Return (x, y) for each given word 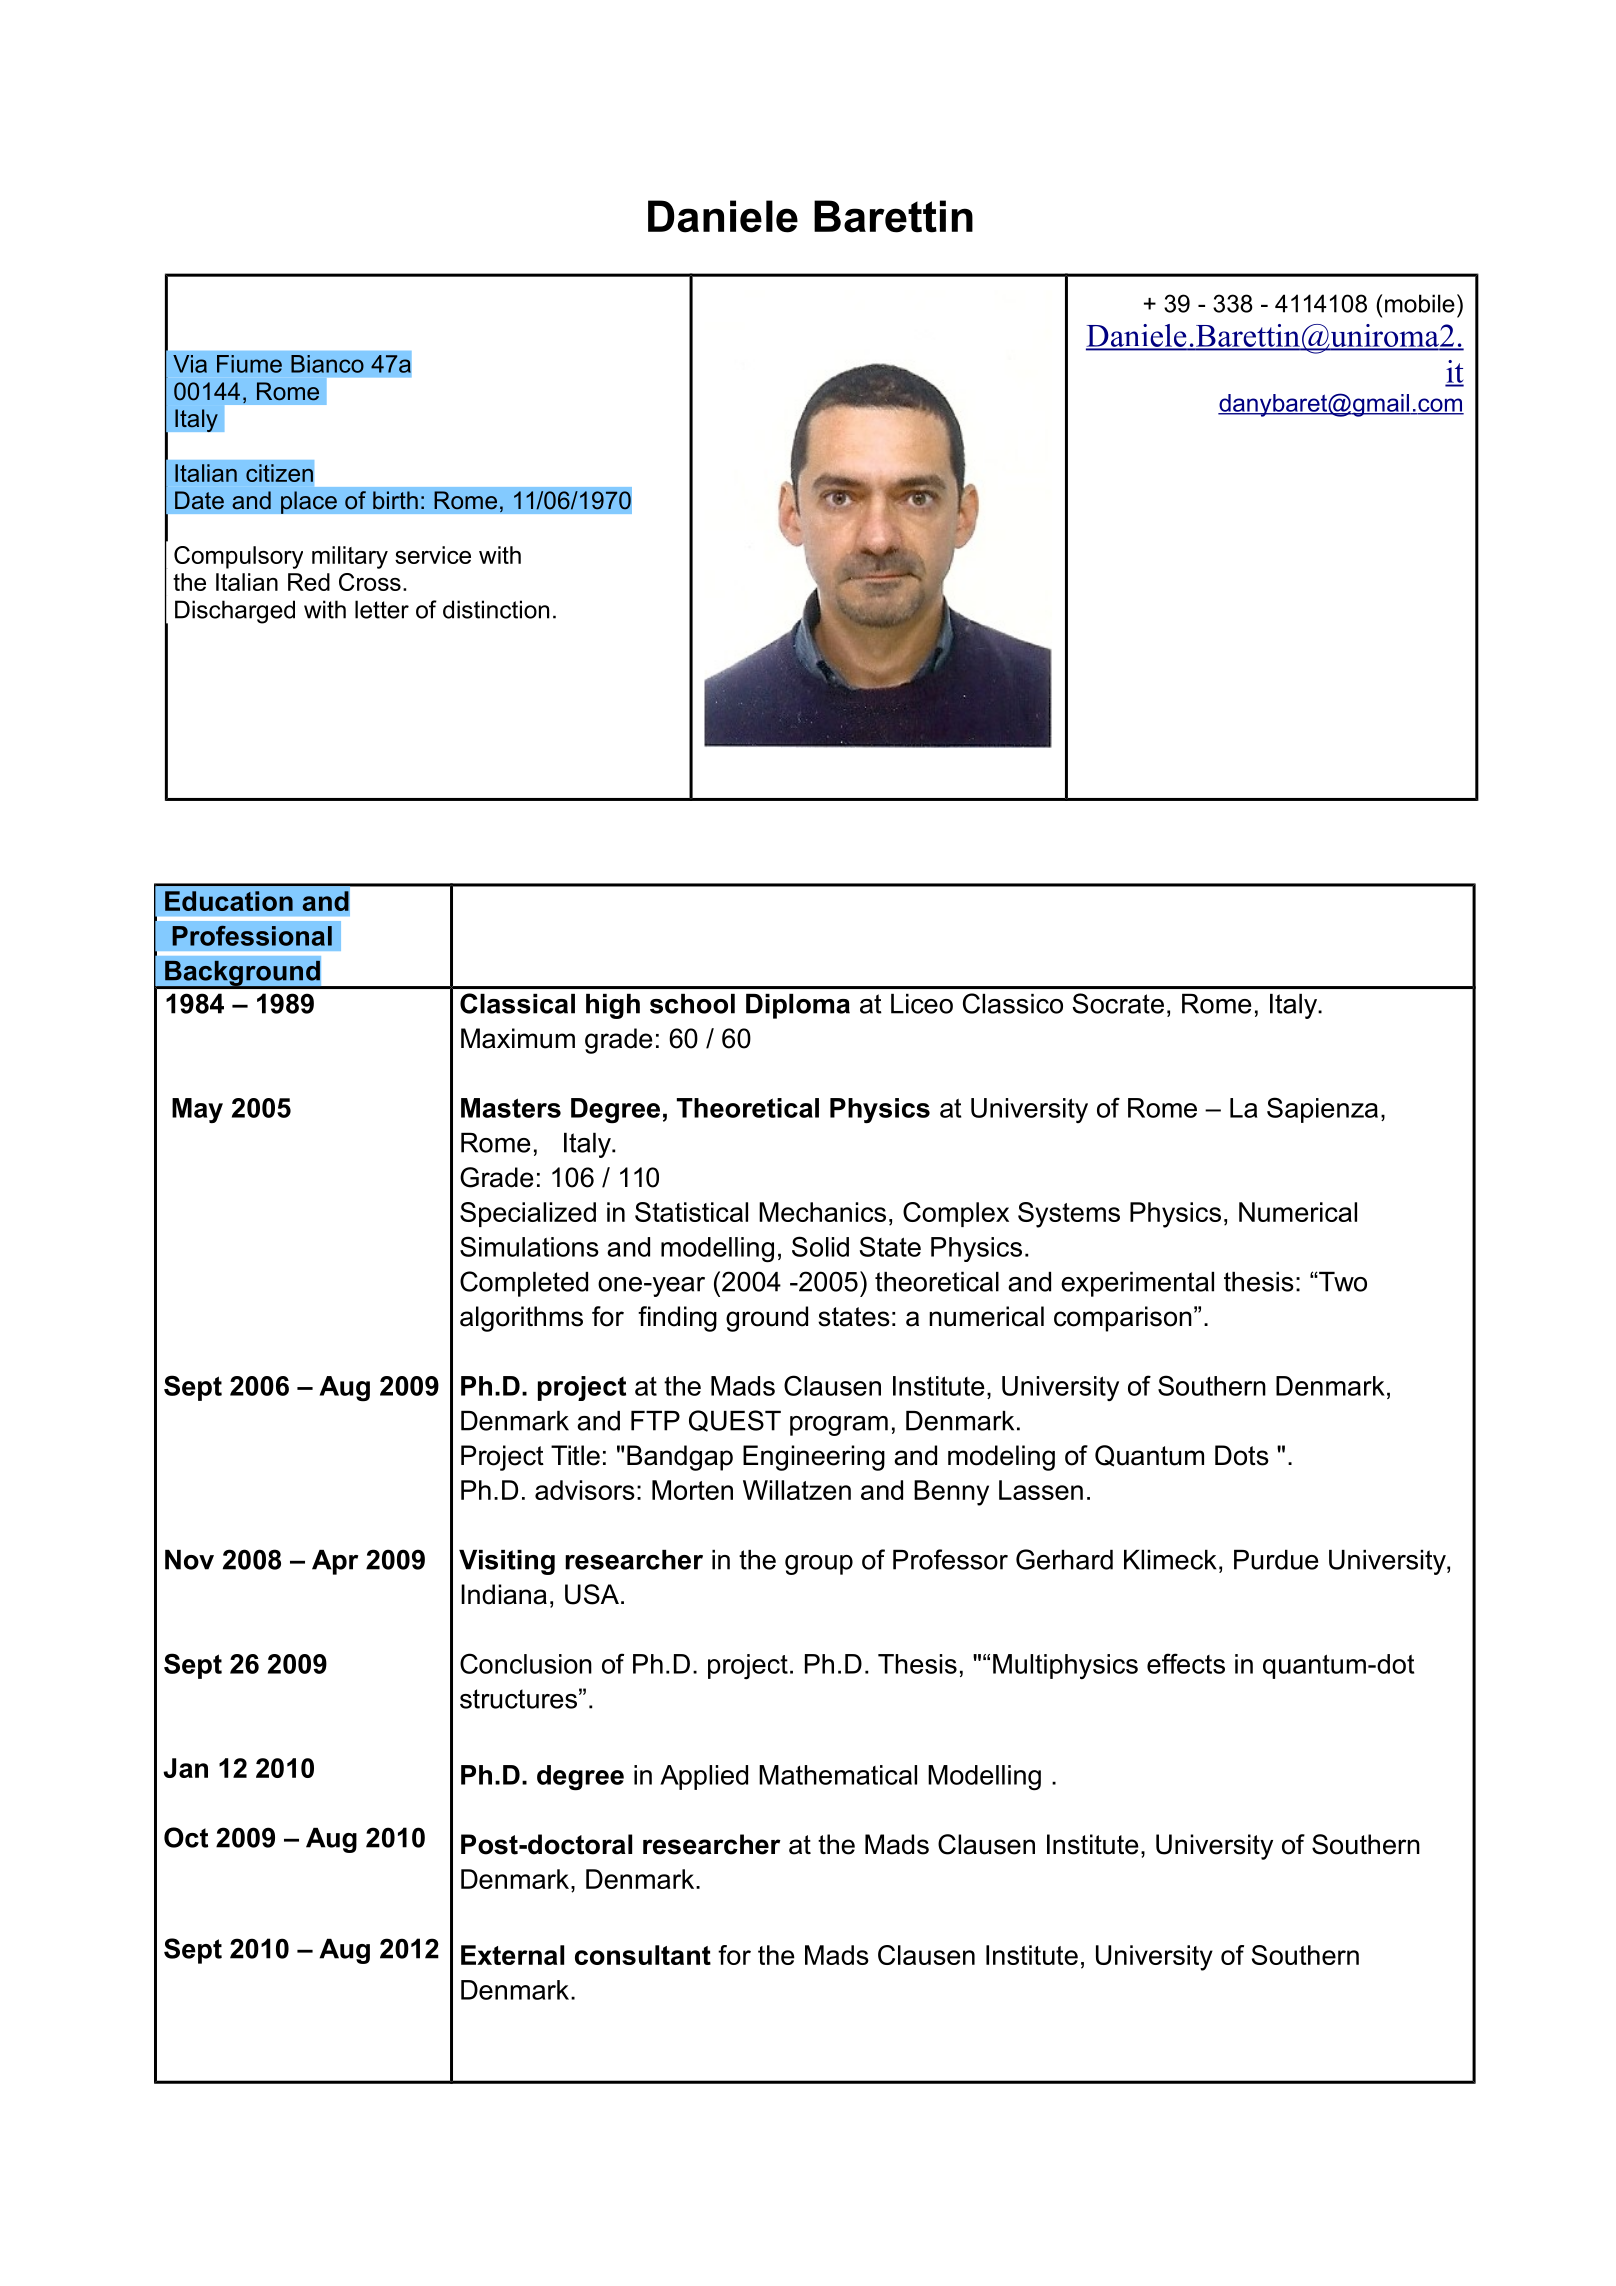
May (197, 1110)
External (512, 1955)
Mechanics (822, 1212)
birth (395, 500)
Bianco (327, 364)
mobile (1420, 303)
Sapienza (1322, 1110)
